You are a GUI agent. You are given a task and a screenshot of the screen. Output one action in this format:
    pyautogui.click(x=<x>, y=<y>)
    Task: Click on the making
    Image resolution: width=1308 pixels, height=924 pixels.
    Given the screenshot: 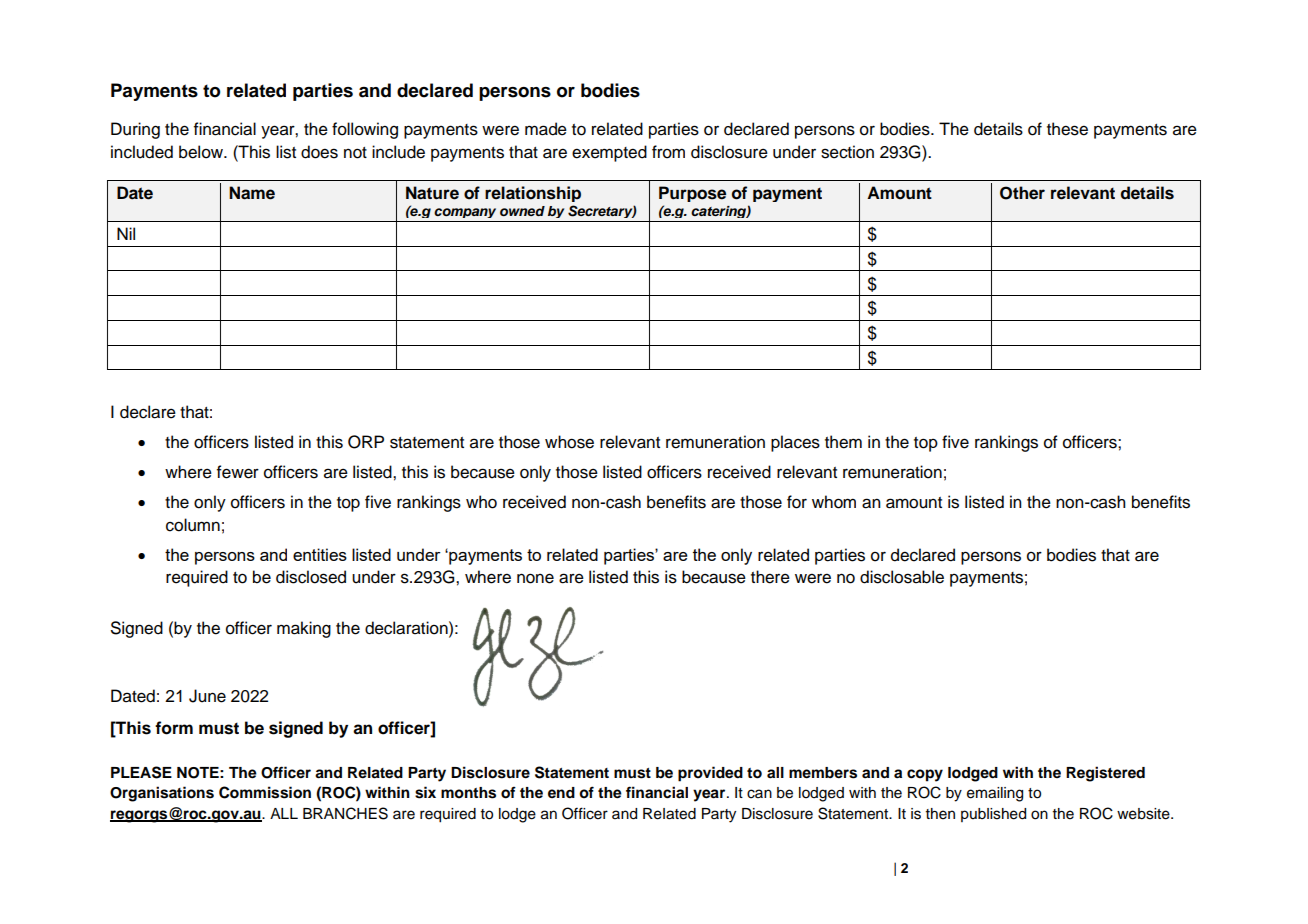 What is the action you would take?
    pyautogui.click(x=304, y=629)
